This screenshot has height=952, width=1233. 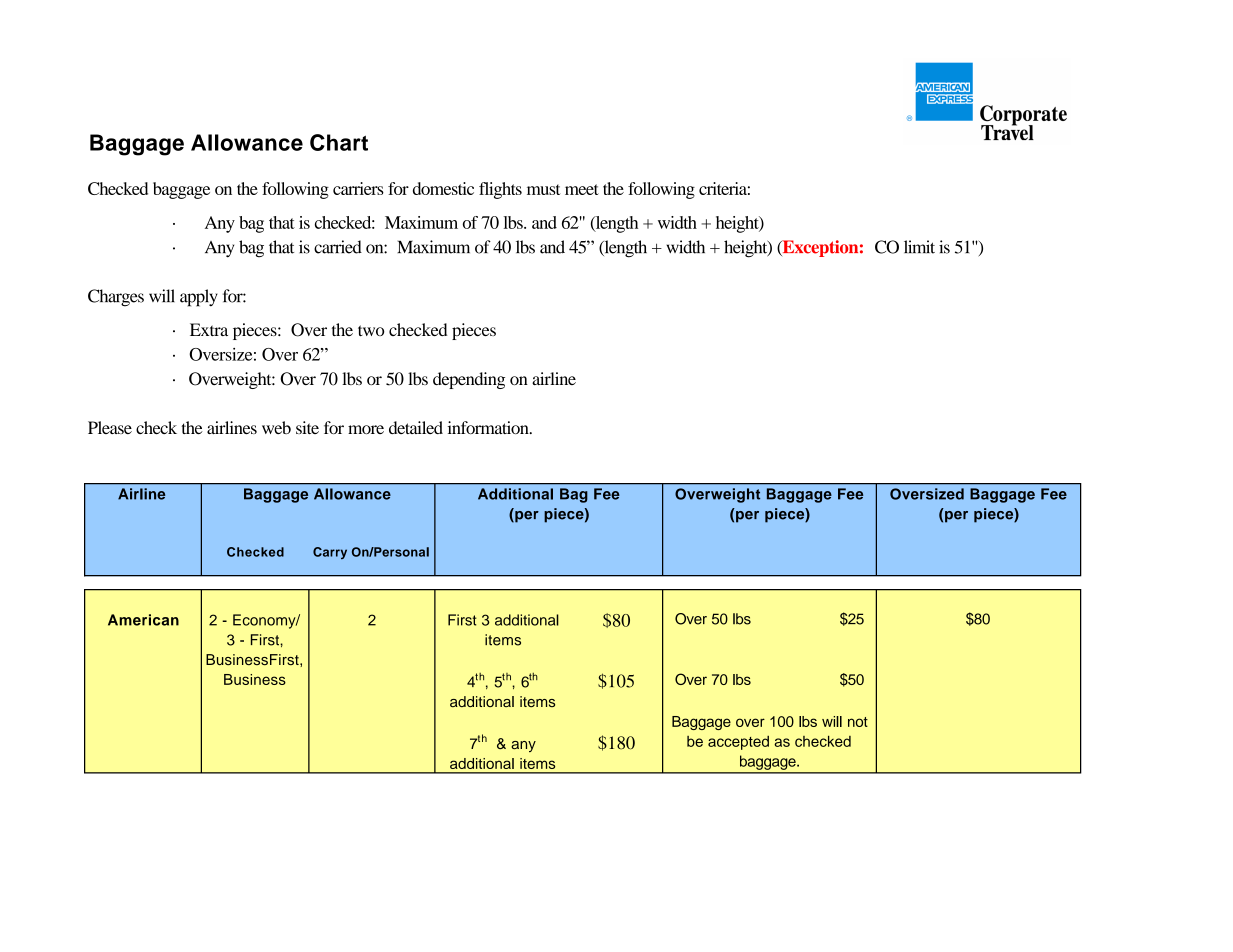 What do you see at coordinates (416, 427) in the screenshot?
I see `detailed` at bounding box center [416, 427].
